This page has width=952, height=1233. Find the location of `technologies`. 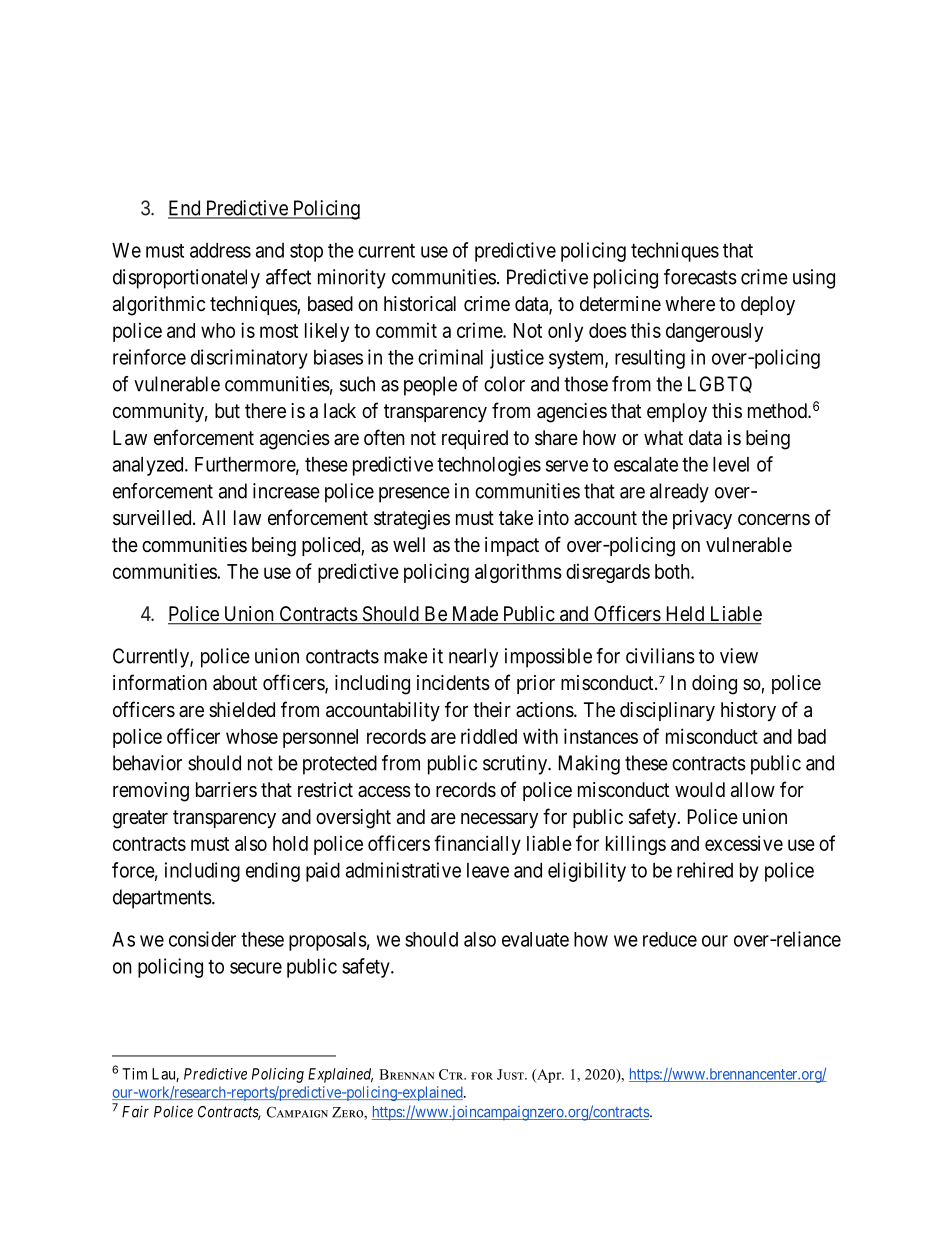

technologies is located at coordinates (489, 466).
